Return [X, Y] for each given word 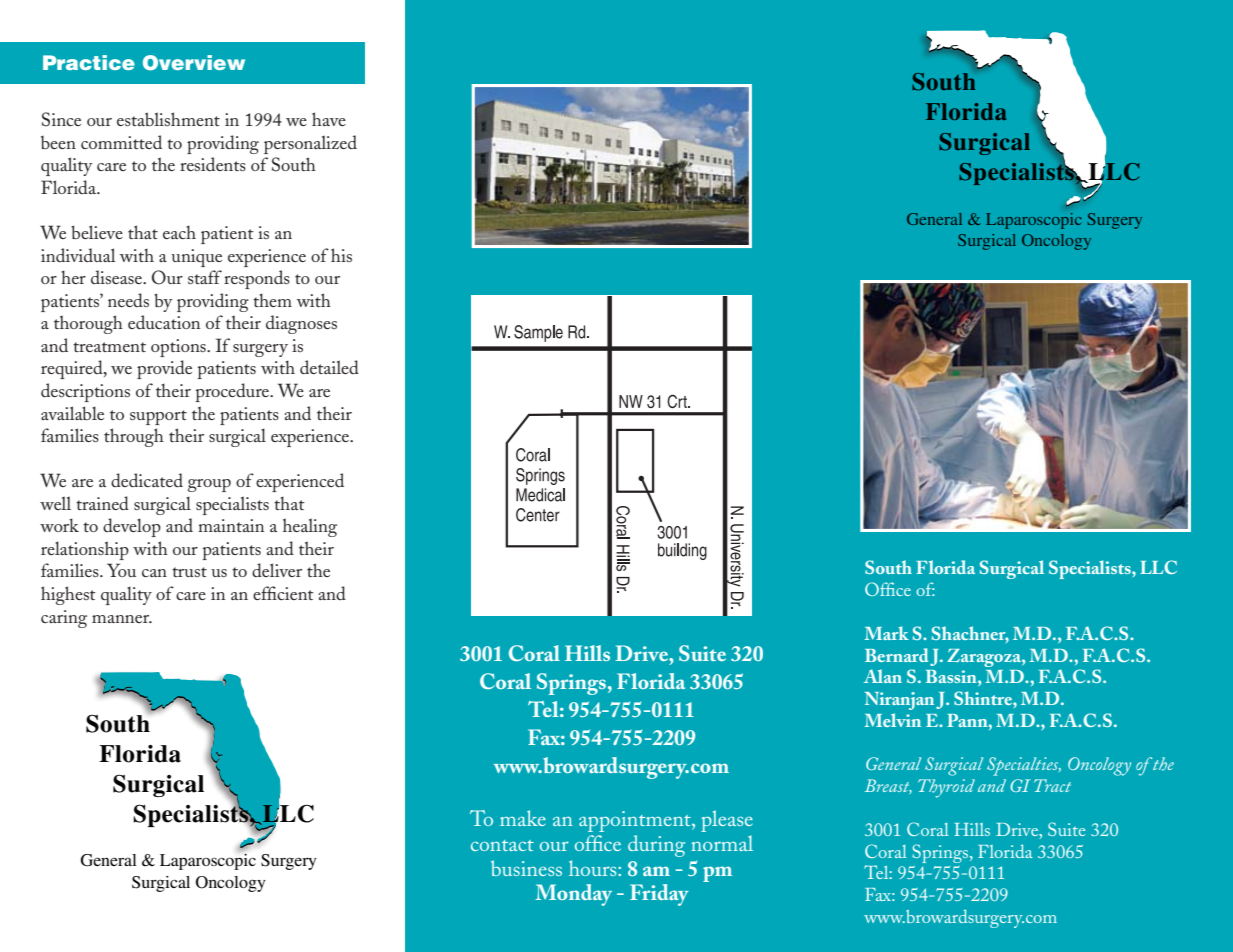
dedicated [147, 480]
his [341, 255]
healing [310, 527]
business [526, 868]
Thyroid [946, 788]
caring [64, 619]
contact [502, 845]
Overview [194, 63]
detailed [329, 367]
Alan [883, 676]
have [329, 119]
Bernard [897, 655]
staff [205, 277]
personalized [310, 144]
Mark [886, 633]
